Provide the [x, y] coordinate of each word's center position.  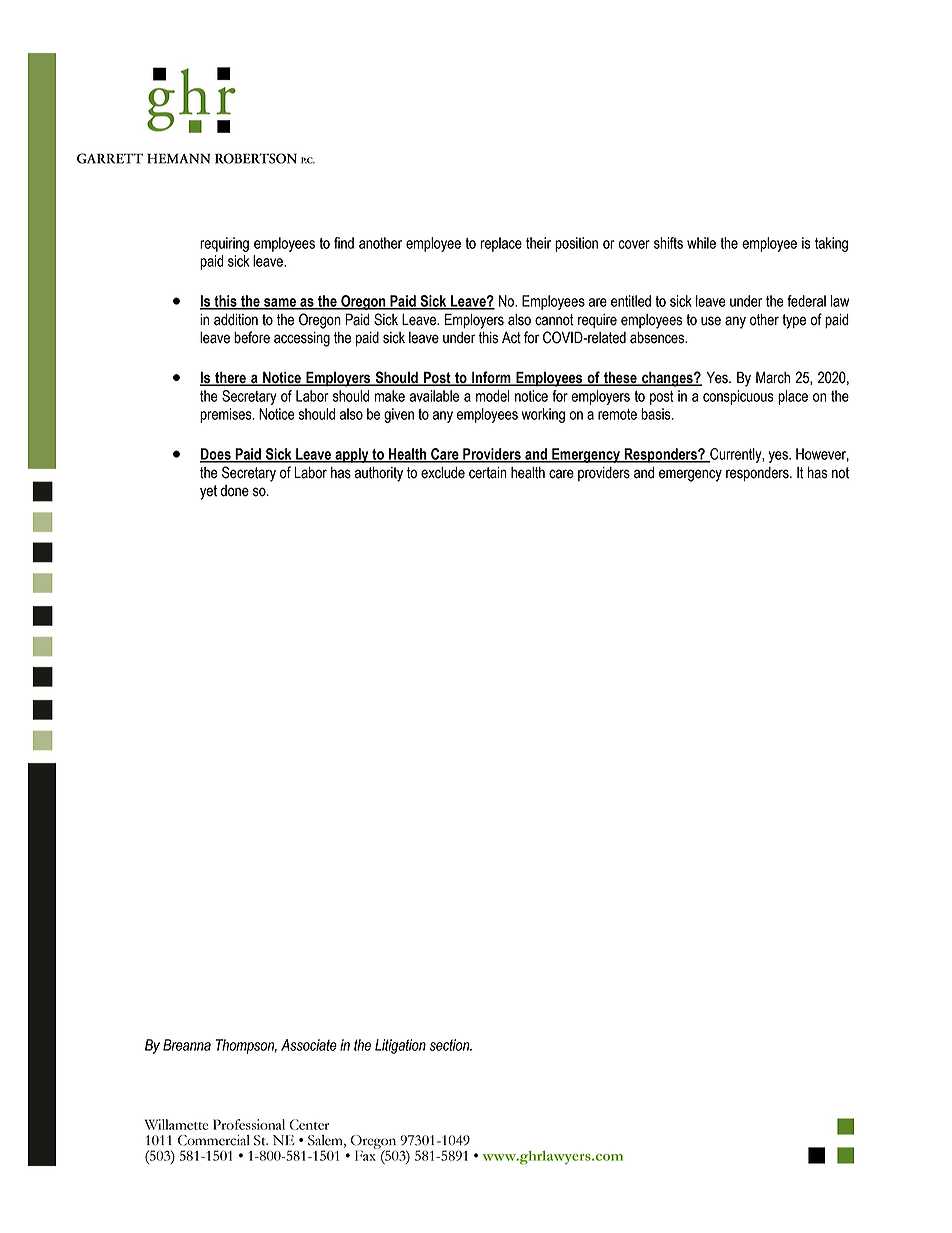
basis [657, 414]
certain [488, 473]
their [538, 243]
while [701, 243]
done [235, 491]
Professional [249, 1124]
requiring [224, 244]
